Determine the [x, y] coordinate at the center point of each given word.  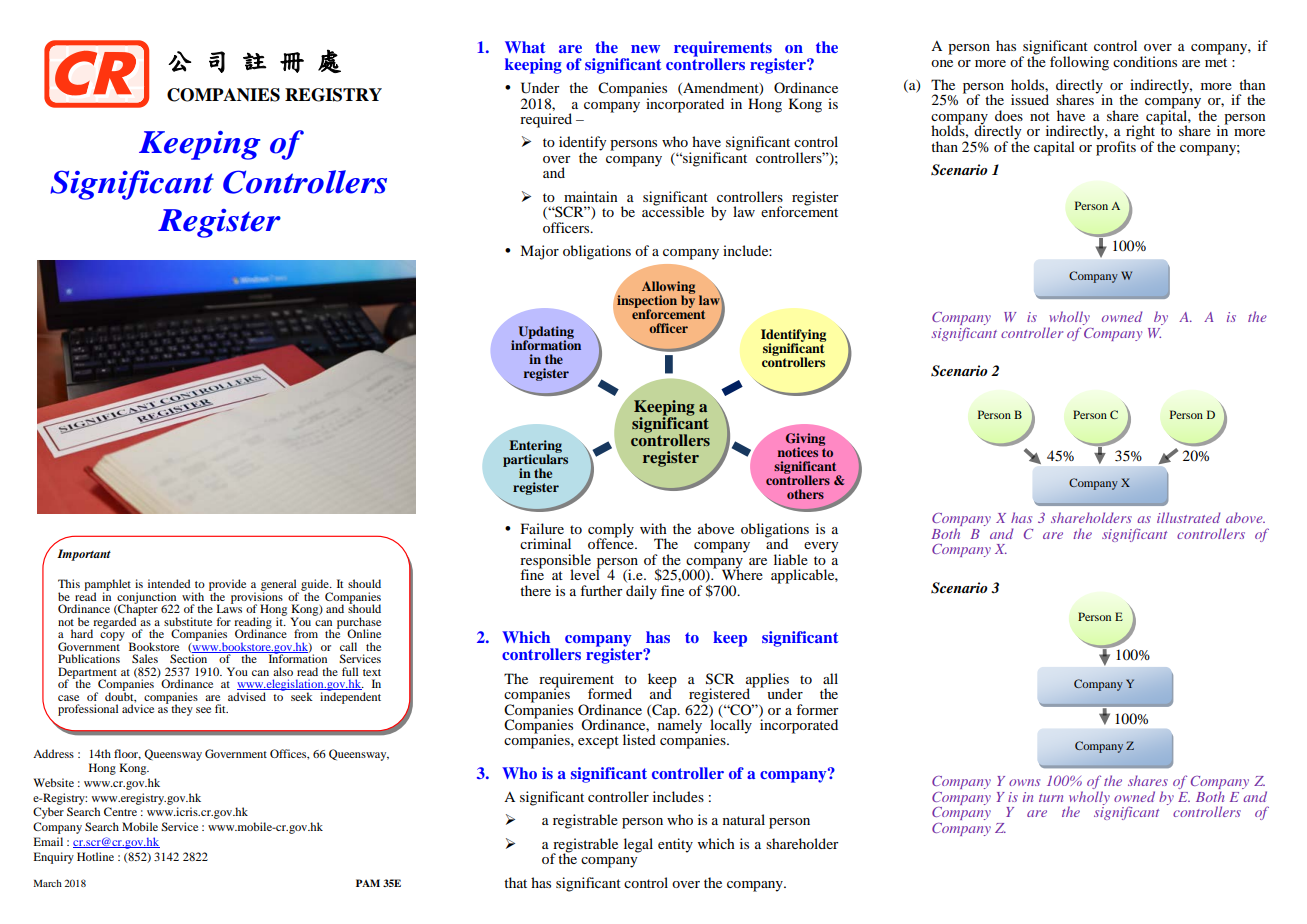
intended [169, 583]
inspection [647, 302]
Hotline [95, 856]
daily [641, 592]
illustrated [1189, 517]
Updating [546, 333]
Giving [805, 440]
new [645, 49]
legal [638, 845]
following [1079, 63]
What [525, 47]
